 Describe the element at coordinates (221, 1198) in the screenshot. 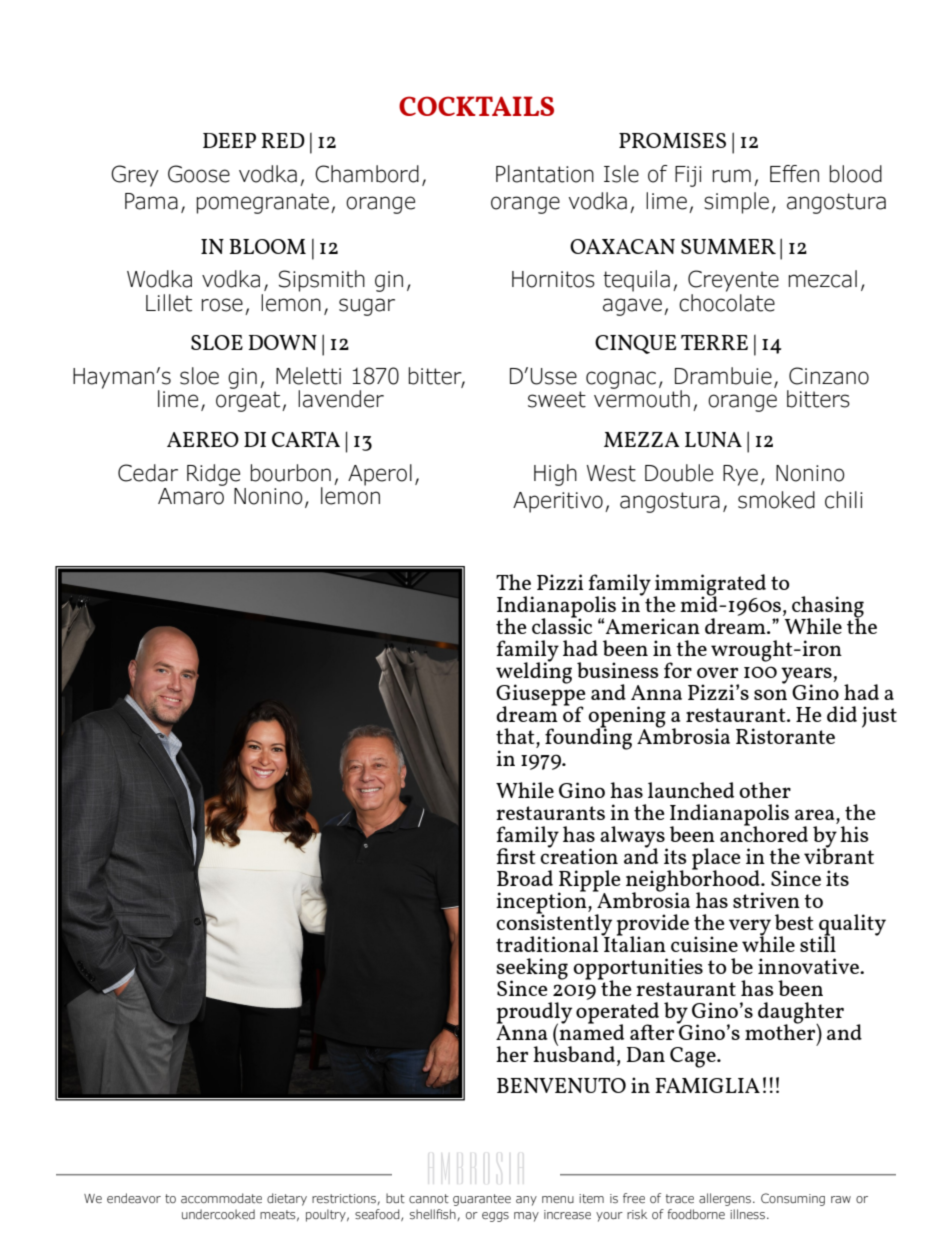

I see `accommodate` at that location.
